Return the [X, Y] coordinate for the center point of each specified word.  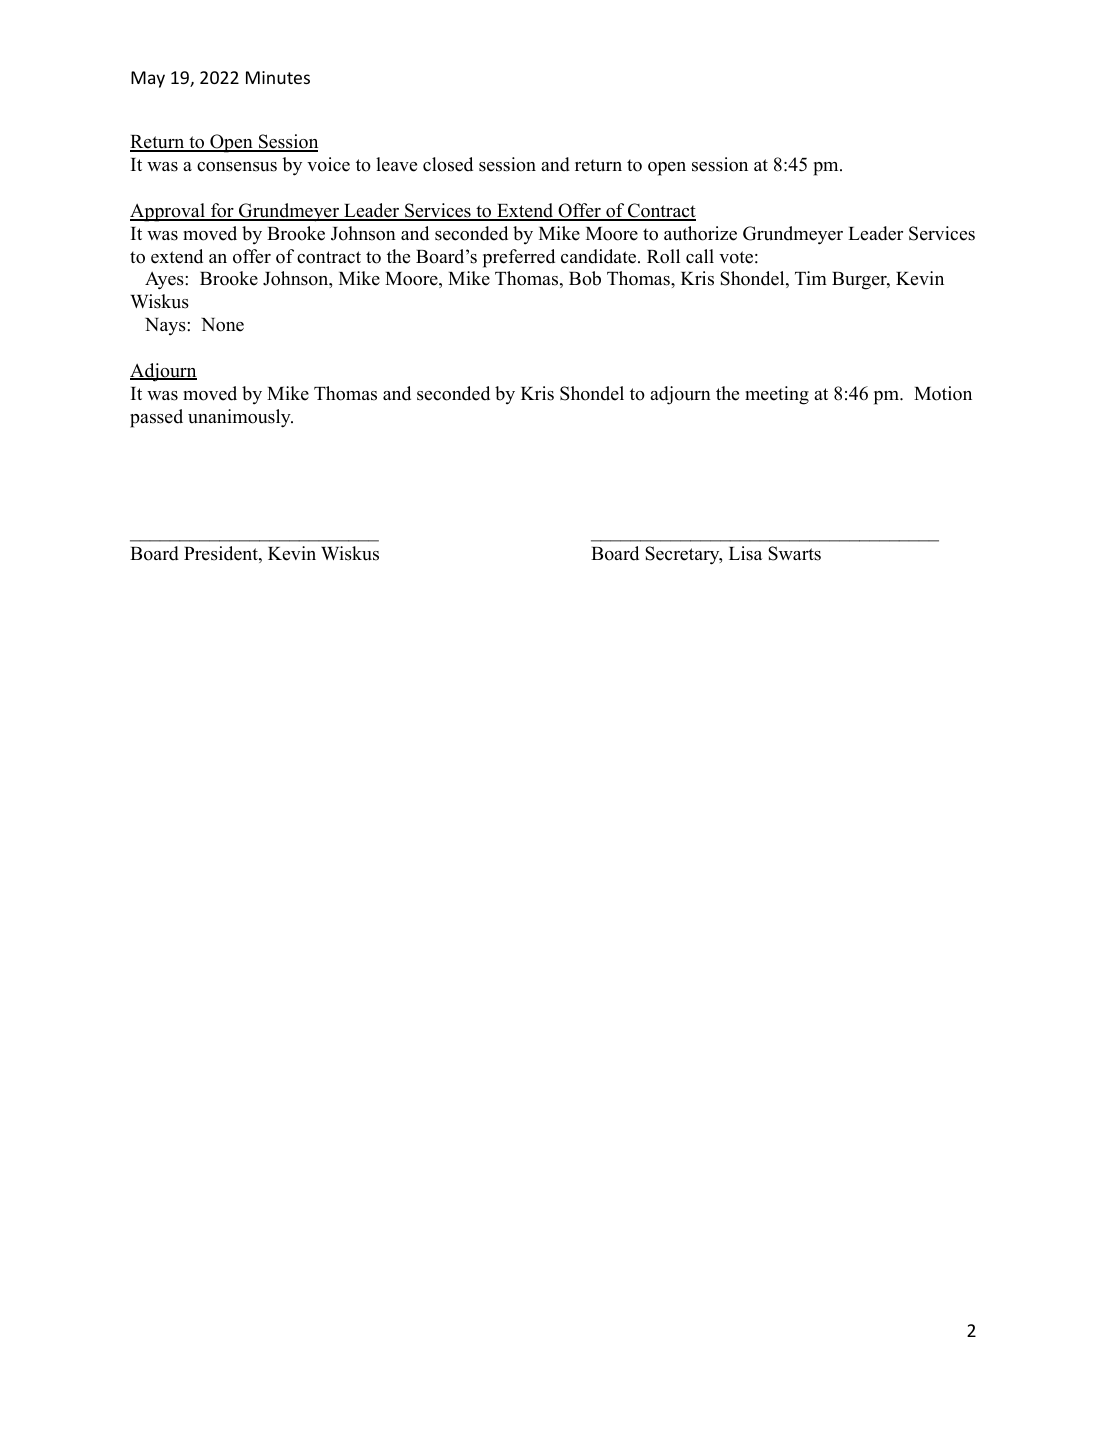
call [700, 256]
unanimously [240, 418]
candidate [600, 256]
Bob [585, 278]
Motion [943, 393]
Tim [811, 278]
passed [156, 418]
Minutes [278, 77]
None [222, 325]
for [222, 211]
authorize [700, 233]
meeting [777, 395]
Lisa [745, 553]
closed [448, 164]
